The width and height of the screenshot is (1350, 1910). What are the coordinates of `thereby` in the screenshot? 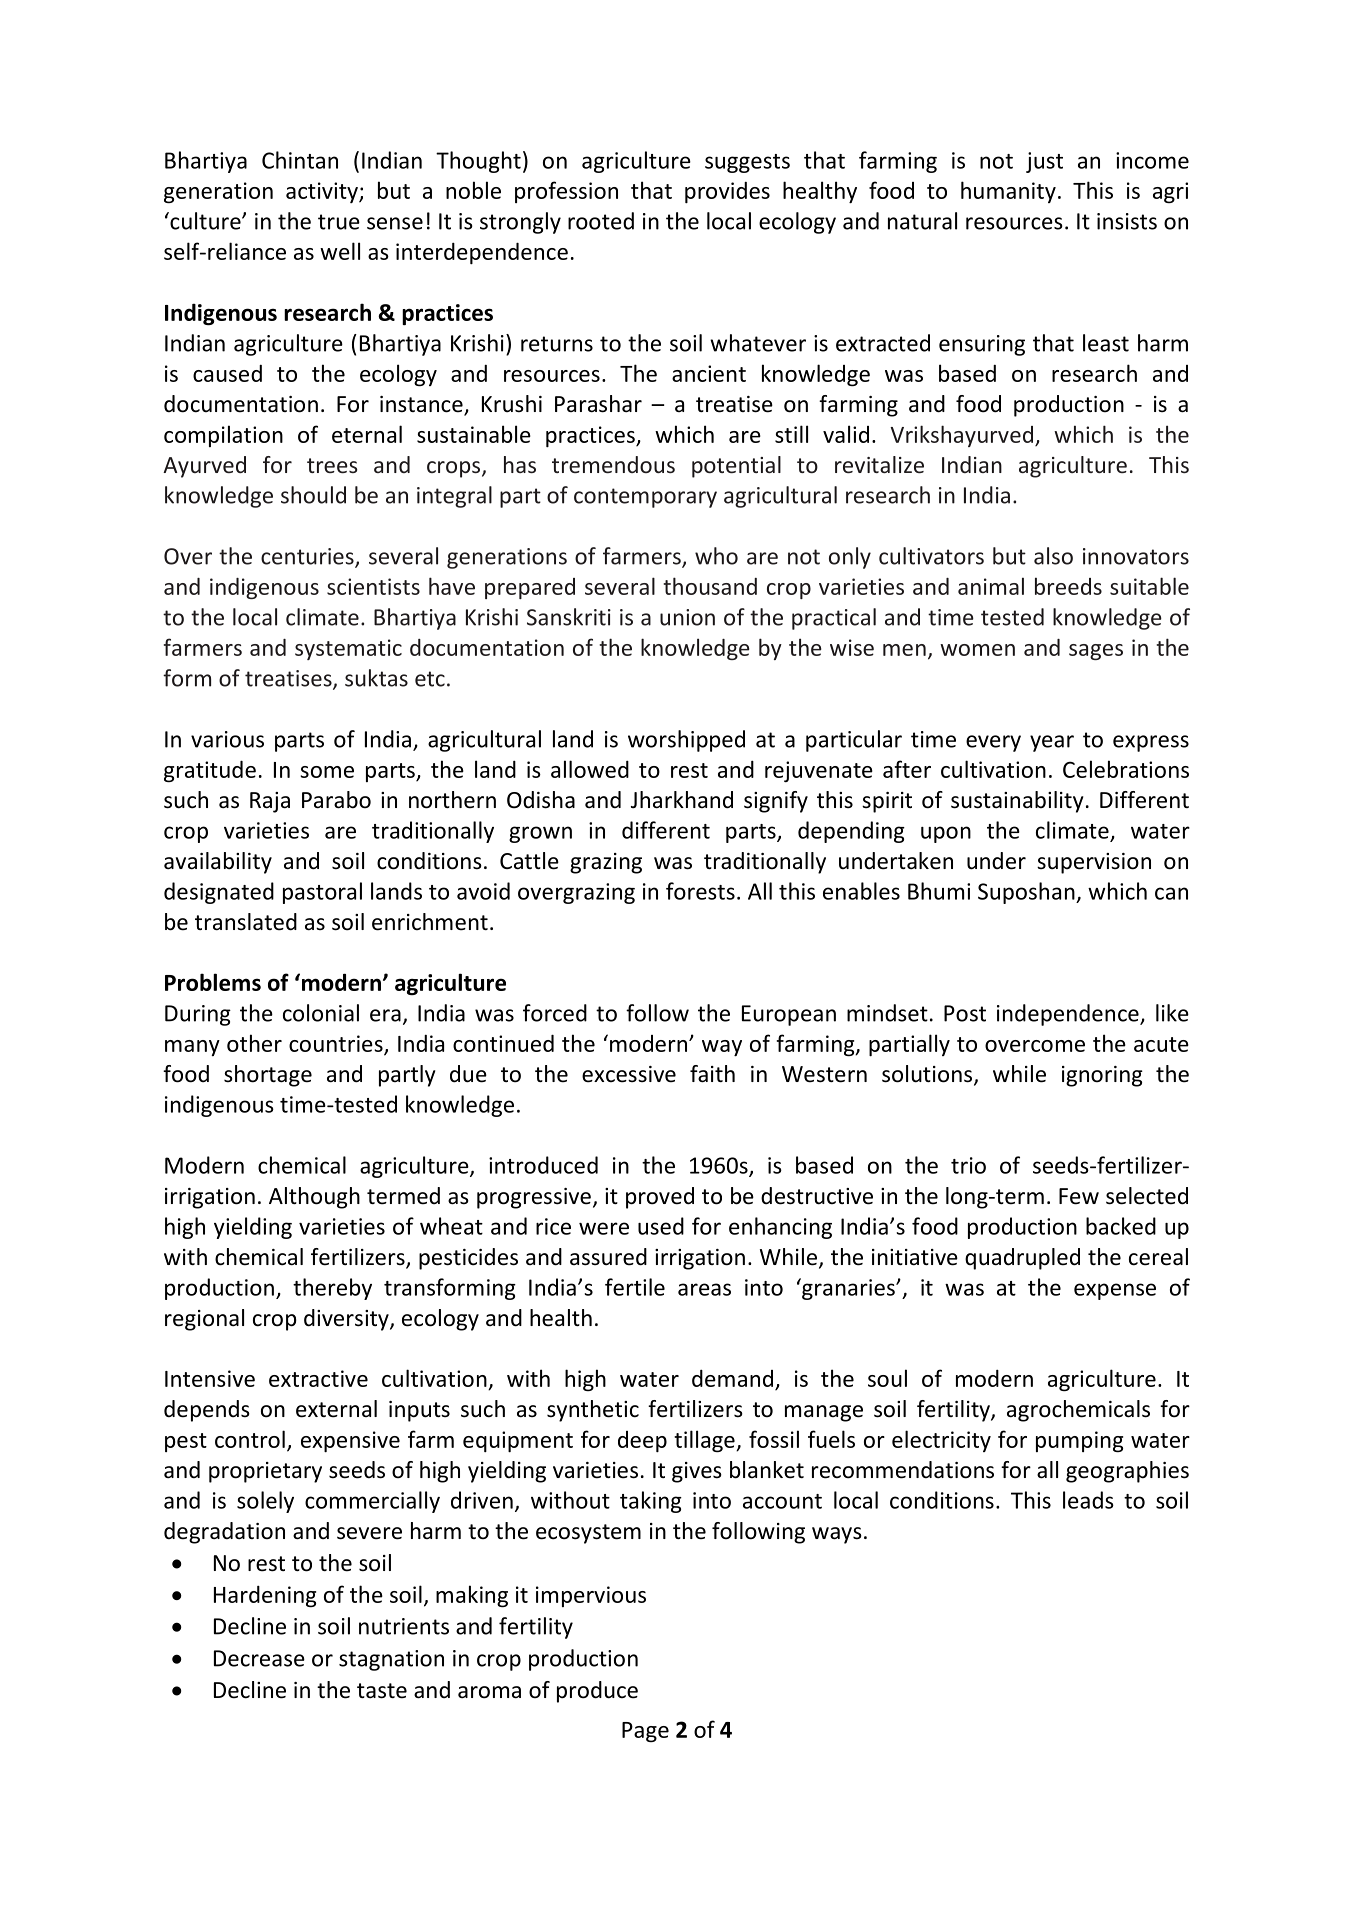 It's located at (332, 1289).
